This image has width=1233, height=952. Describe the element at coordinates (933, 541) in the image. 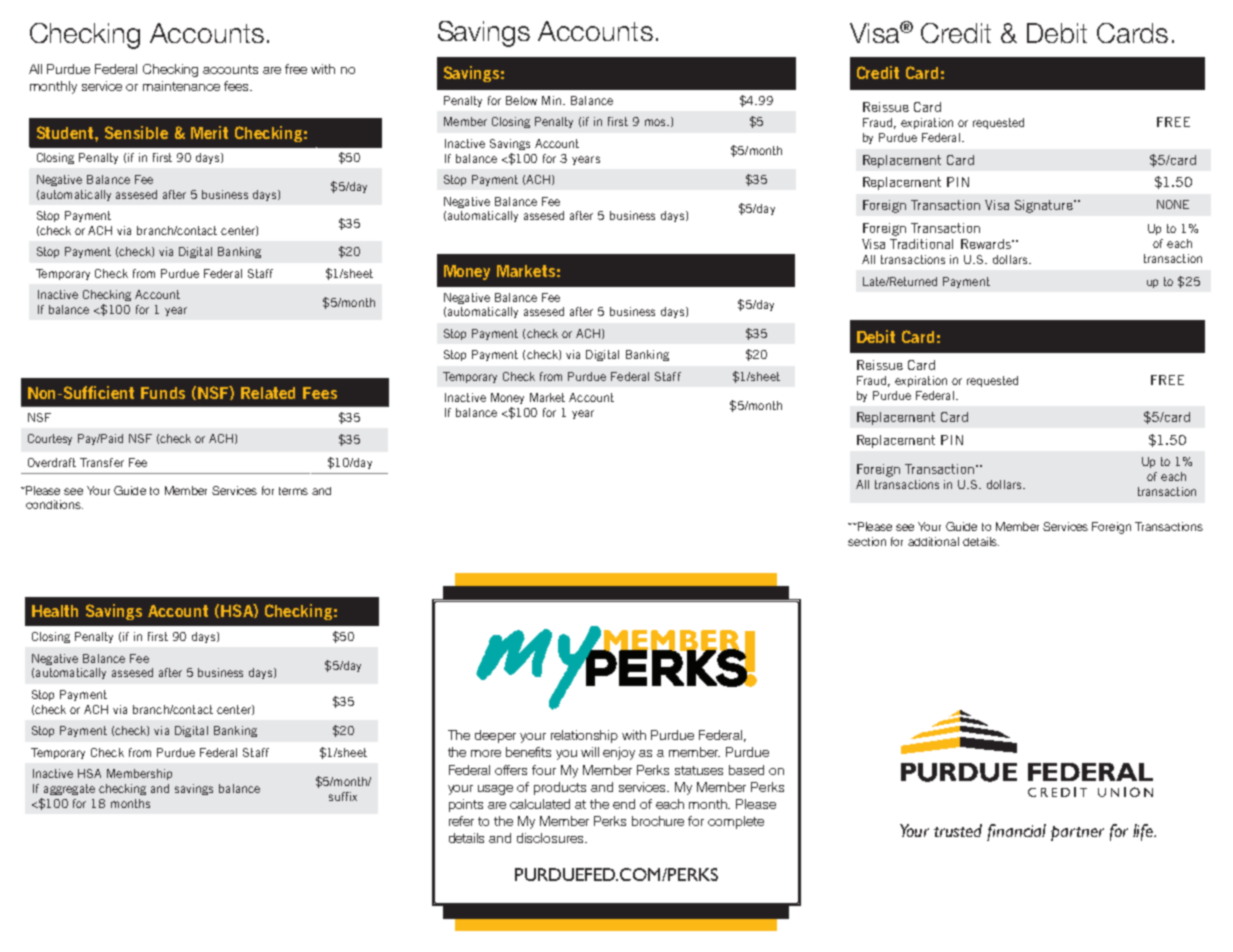

I see `additional` at that location.
